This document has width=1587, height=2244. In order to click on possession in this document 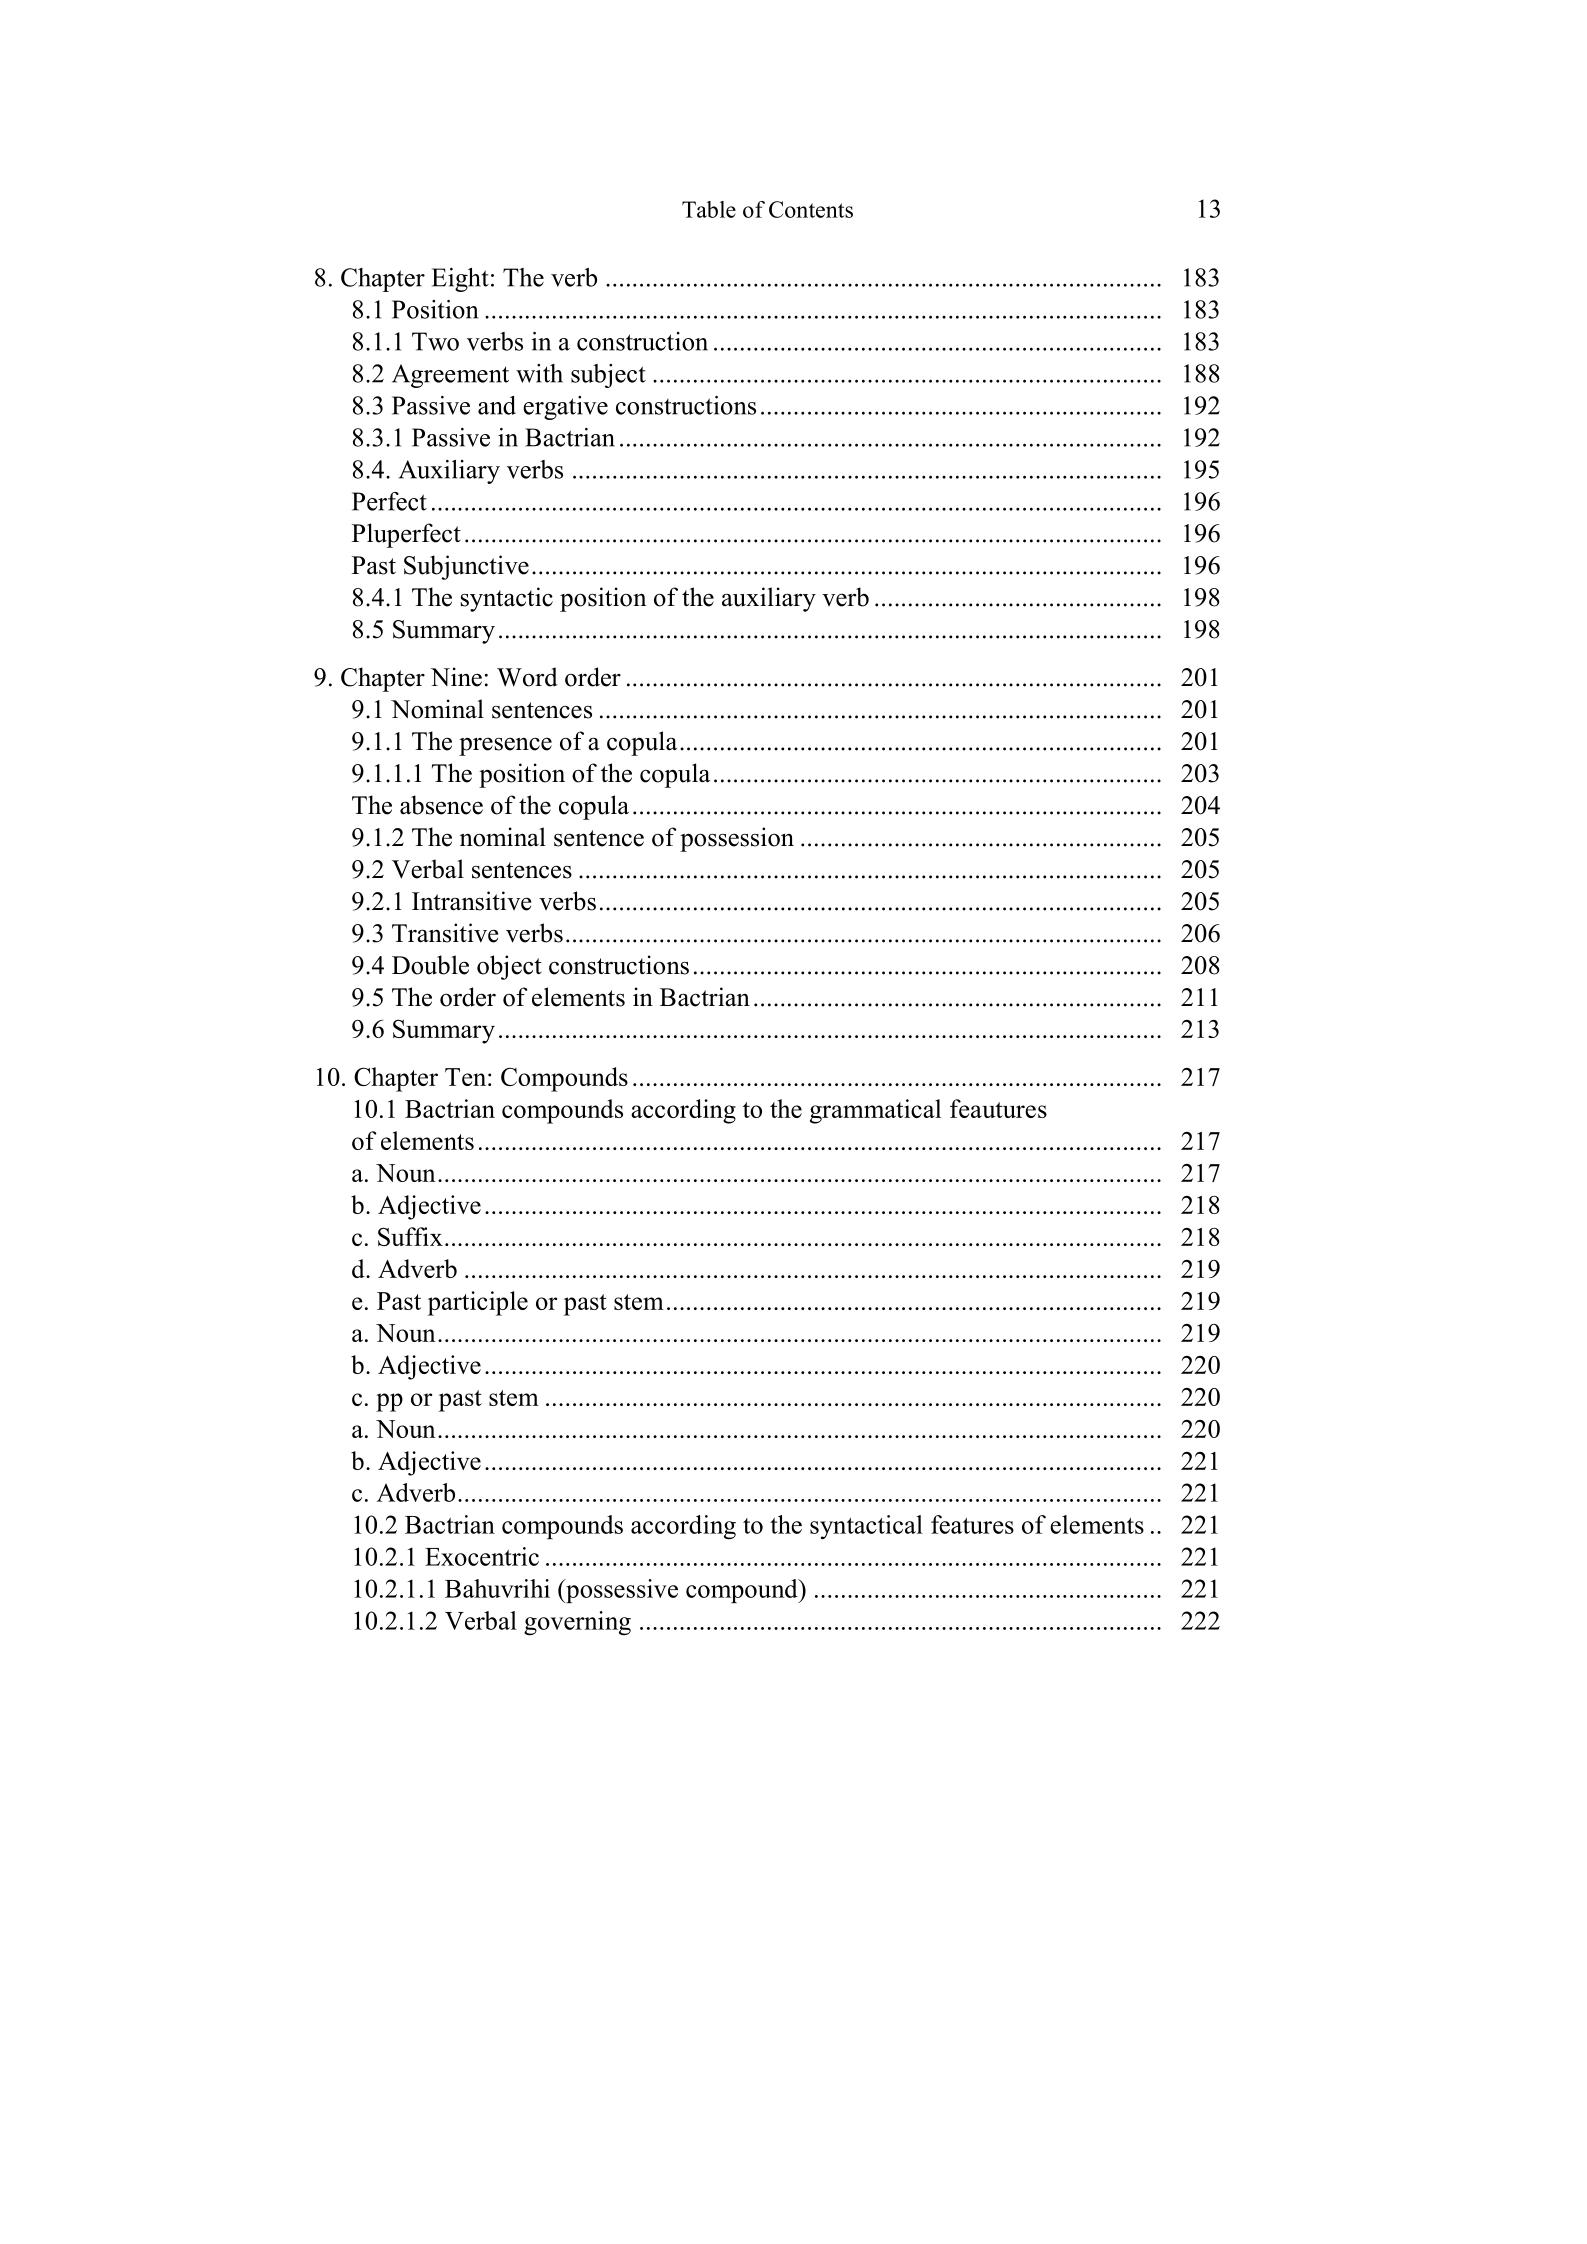, I will do `click(737, 839)`.
